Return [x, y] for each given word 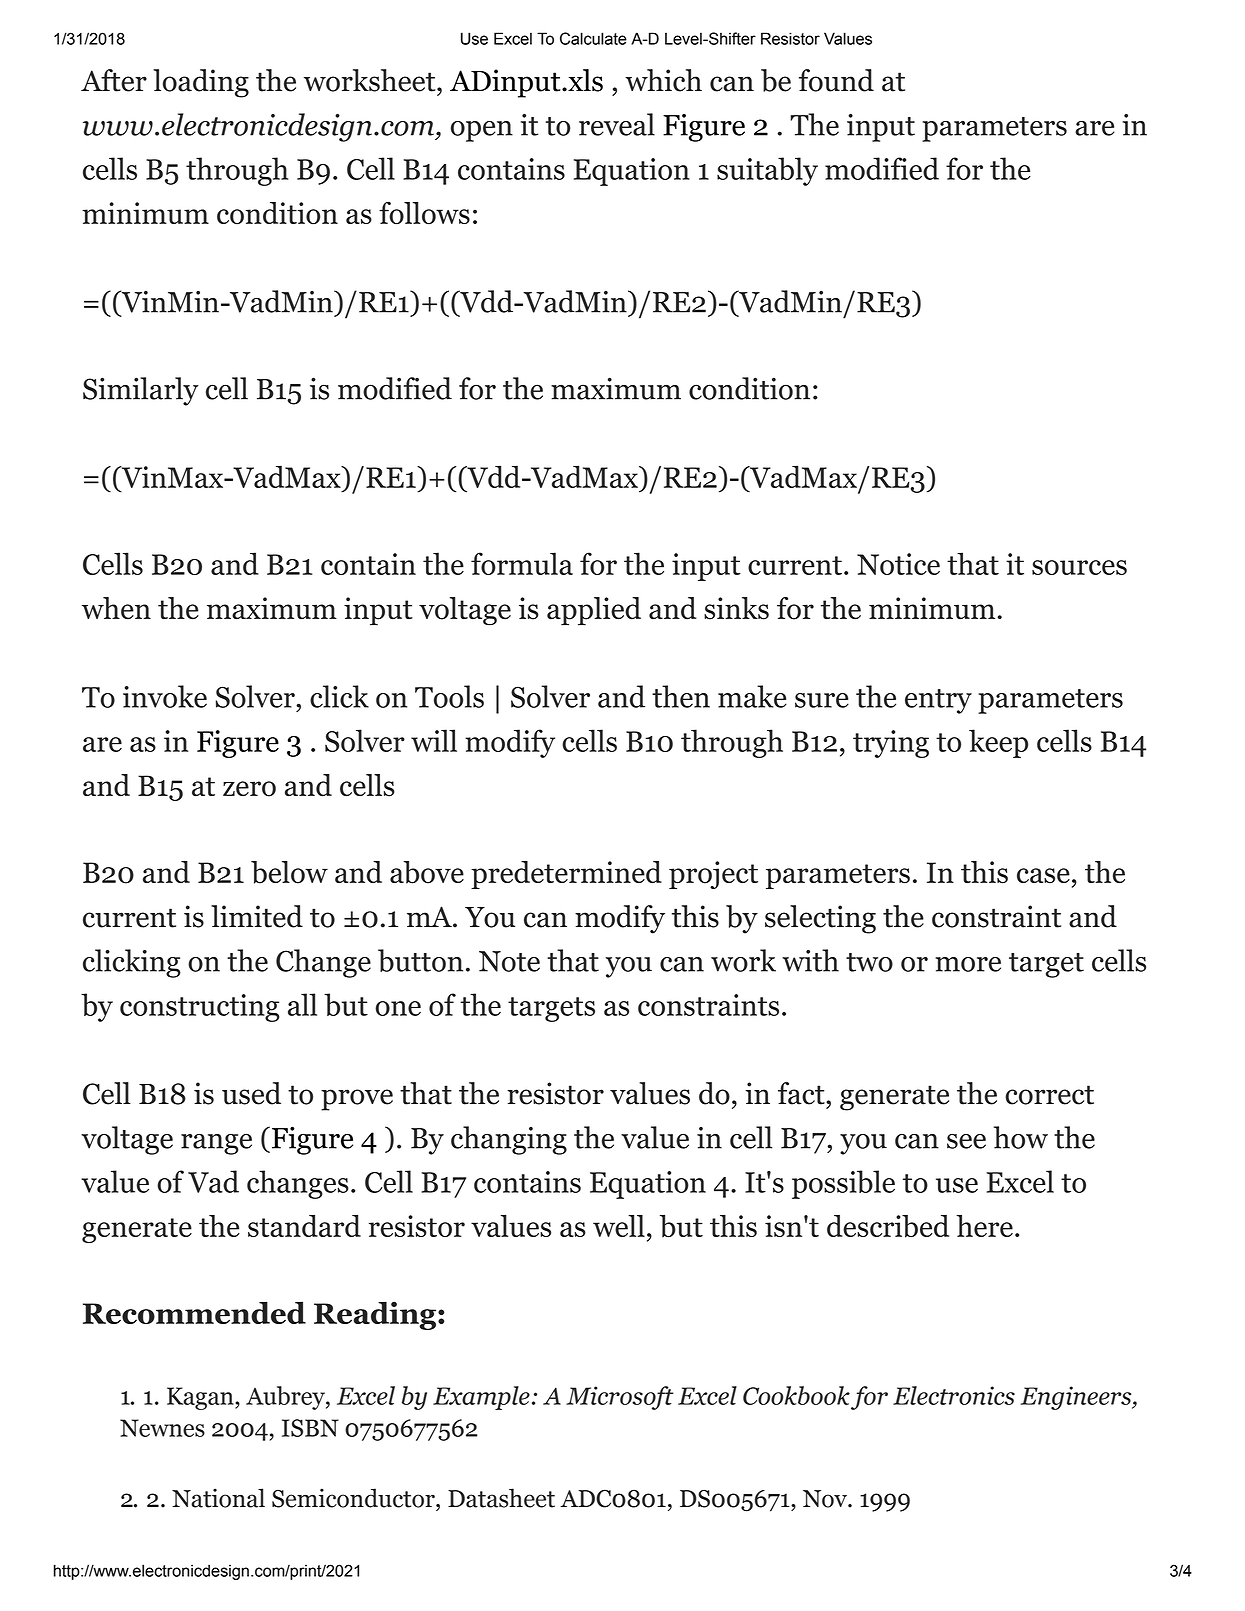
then [681, 696]
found [836, 80]
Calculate [593, 38]
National [218, 1498]
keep [998, 743]
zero [249, 789]
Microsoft [620, 1398]
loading [201, 83]
